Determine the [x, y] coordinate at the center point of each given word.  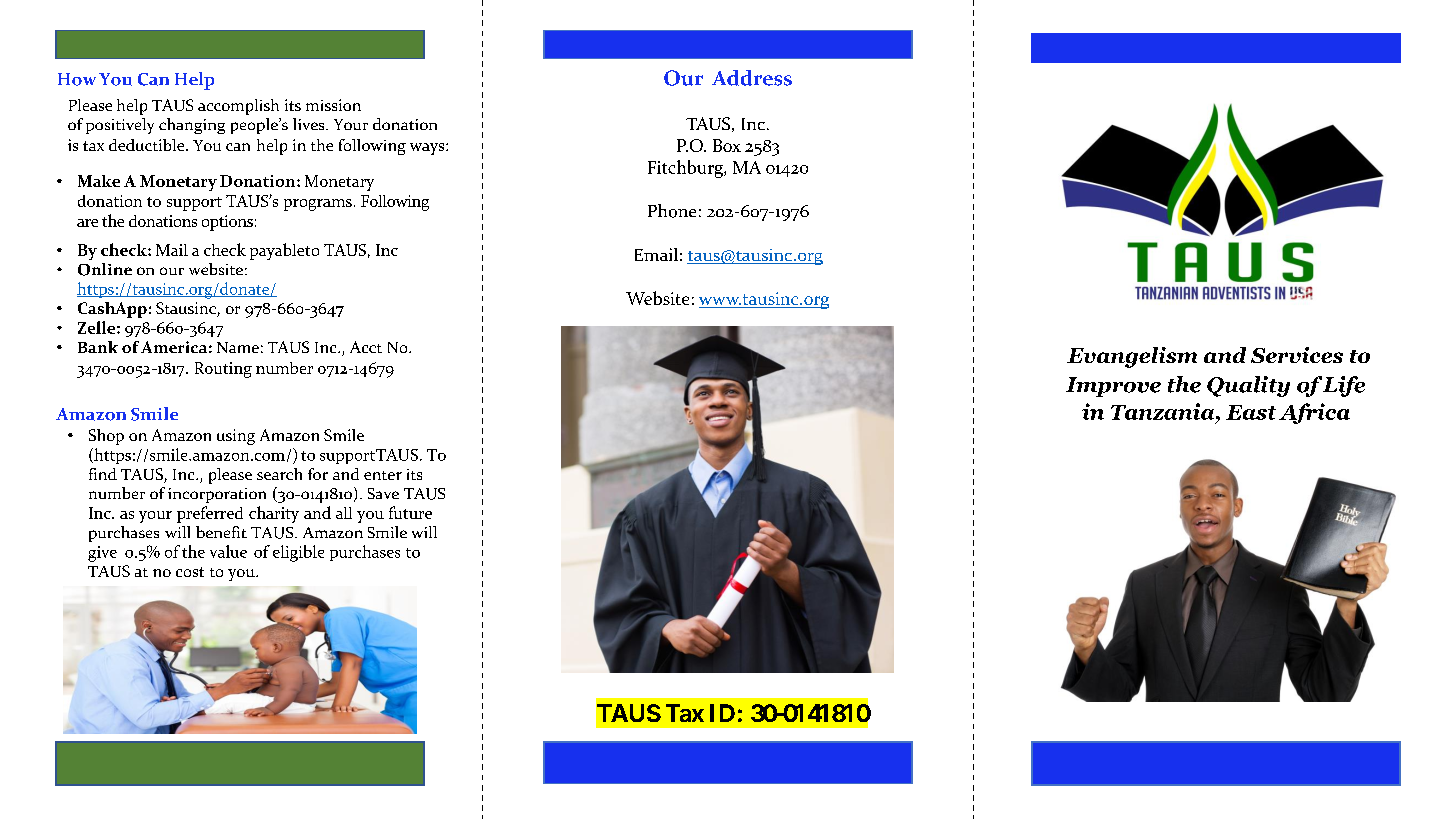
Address [752, 78]
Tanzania [1164, 411]
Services [1297, 355]
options [227, 223]
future [410, 512]
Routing [223, 370]
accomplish [238, 107]
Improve [1113, 387]
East [1251, 412]
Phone [672, 211]
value [228, 551]
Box [727, 145]
